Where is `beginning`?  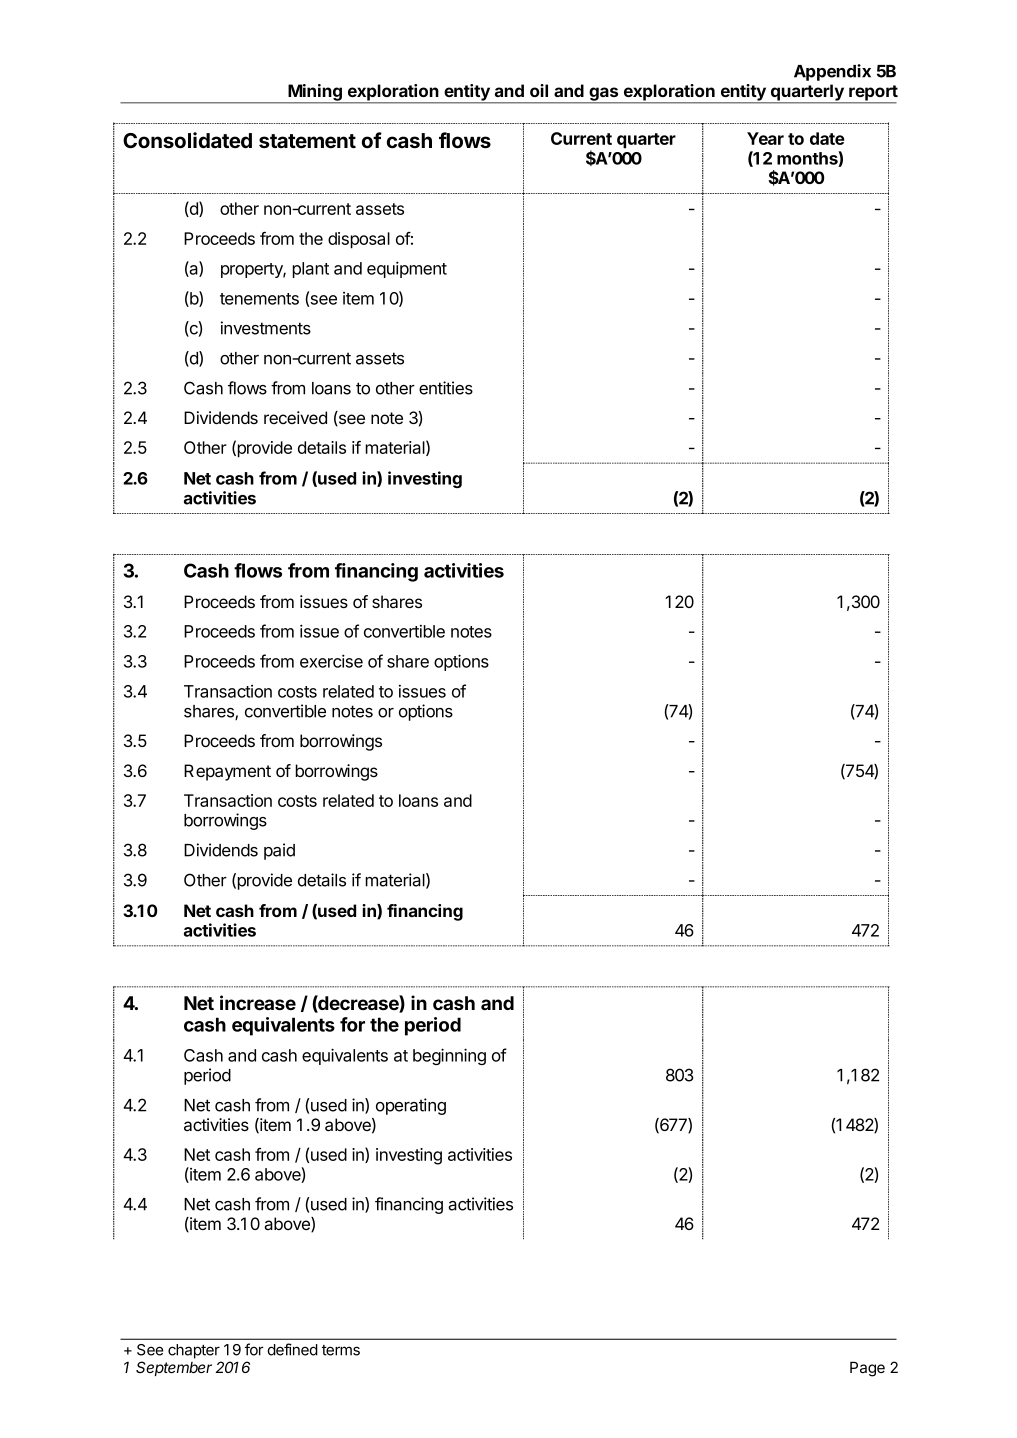 beginning is located at coordinates (449, 1056).
